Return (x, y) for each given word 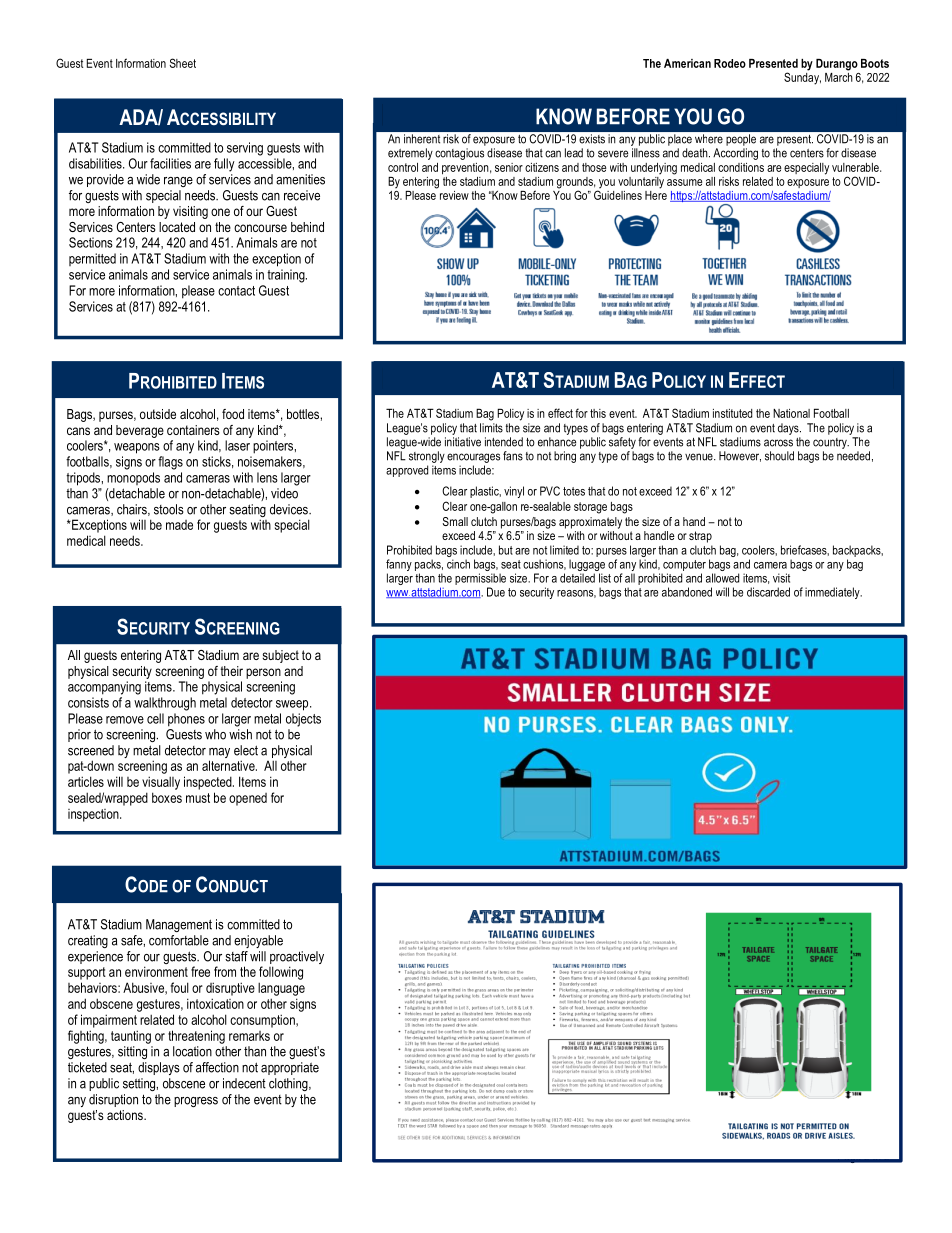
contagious (459, 154)
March (839, 76)
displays (159, 1068)
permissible (480, 579)
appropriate (290, 1068)
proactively (297, 959)
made (179, 525)
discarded (768, 592)
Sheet (183, 63)
